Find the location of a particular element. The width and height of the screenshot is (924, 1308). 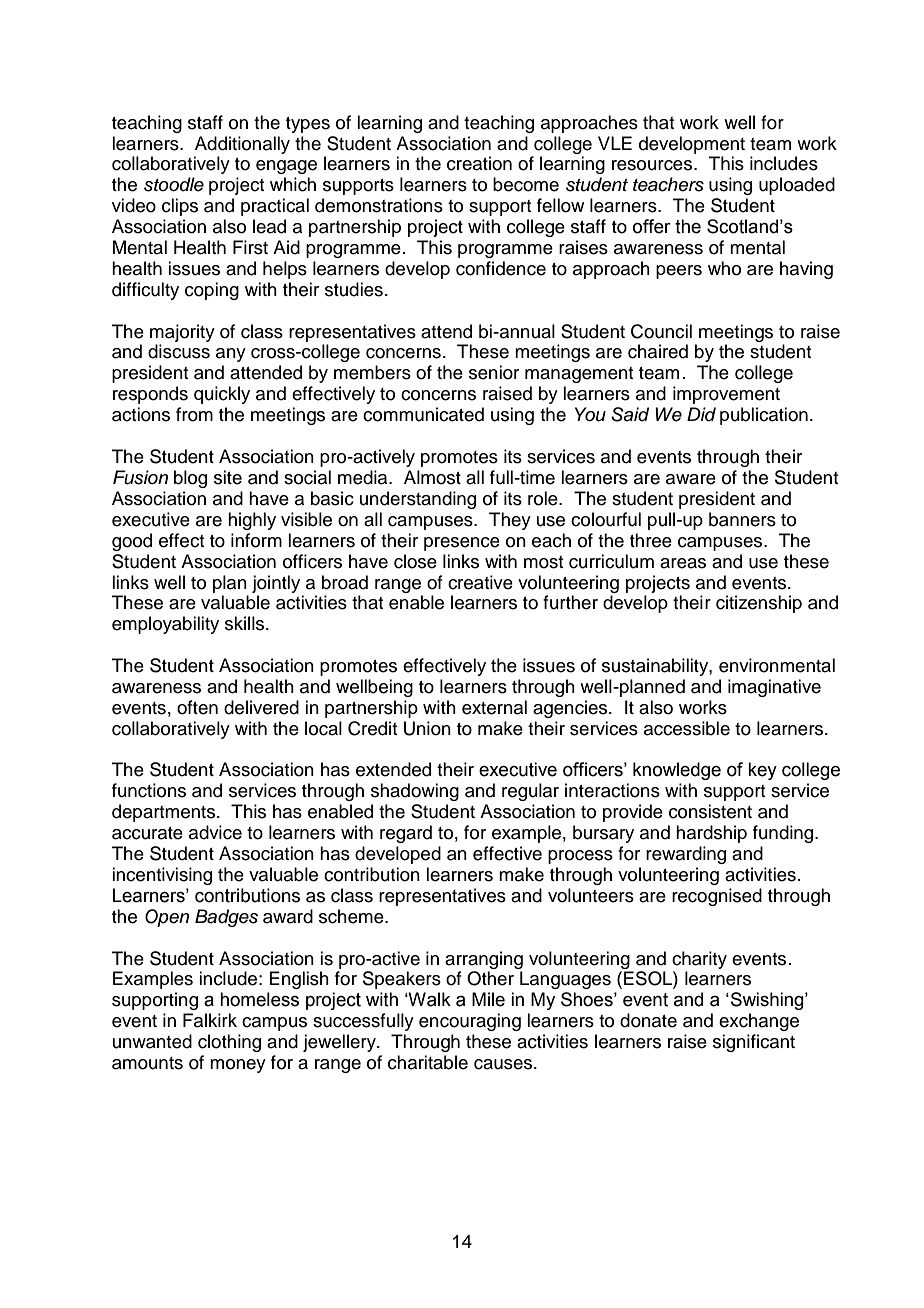

clothing is located at coordinates (229, 1043).
